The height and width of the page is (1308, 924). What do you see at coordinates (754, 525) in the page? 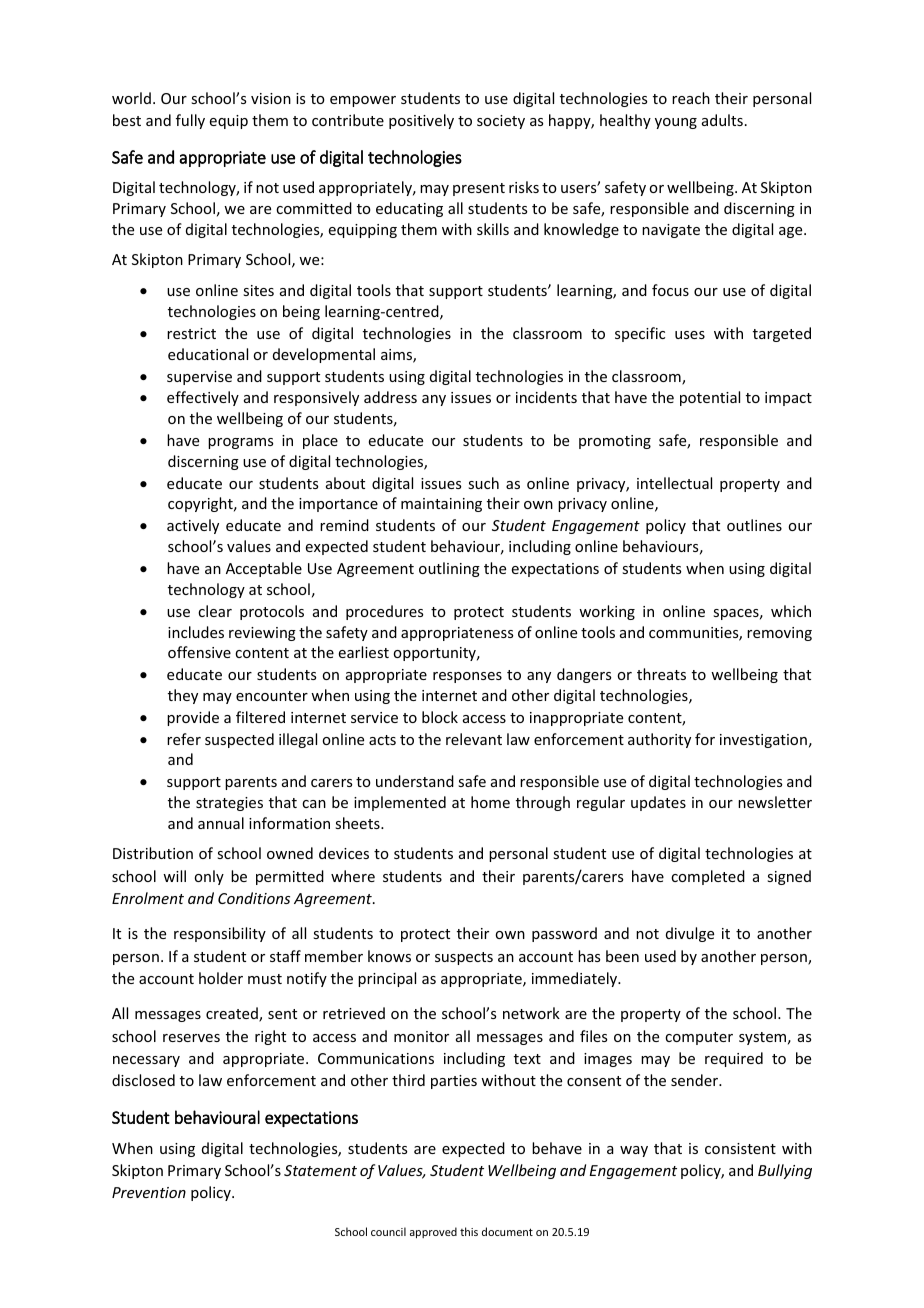
I see `outlines` at bounding box center [754, 525].
